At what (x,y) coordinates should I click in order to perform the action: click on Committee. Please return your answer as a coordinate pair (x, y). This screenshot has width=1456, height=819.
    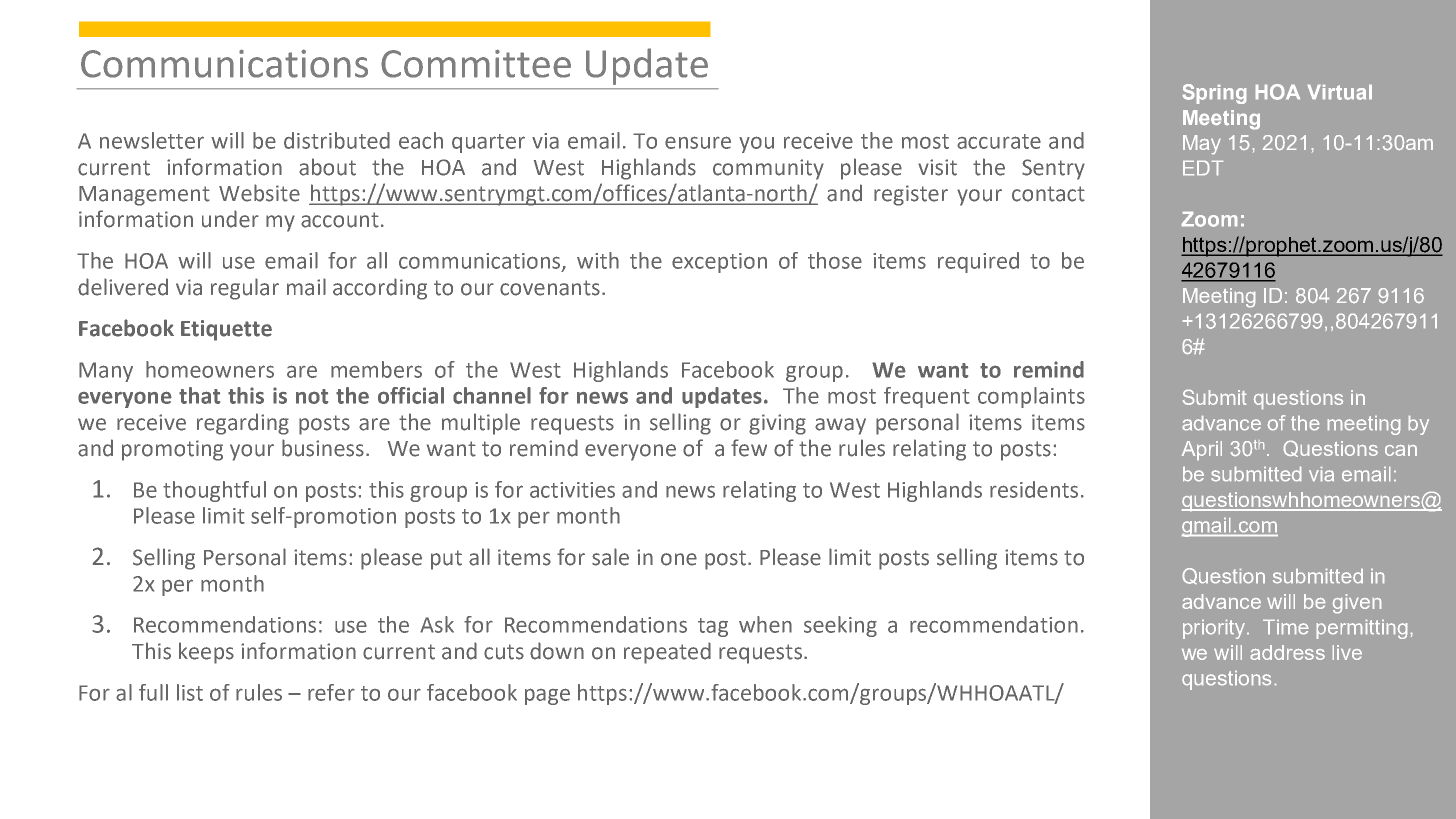
    Looking at the image, I should click on (476, 63).
